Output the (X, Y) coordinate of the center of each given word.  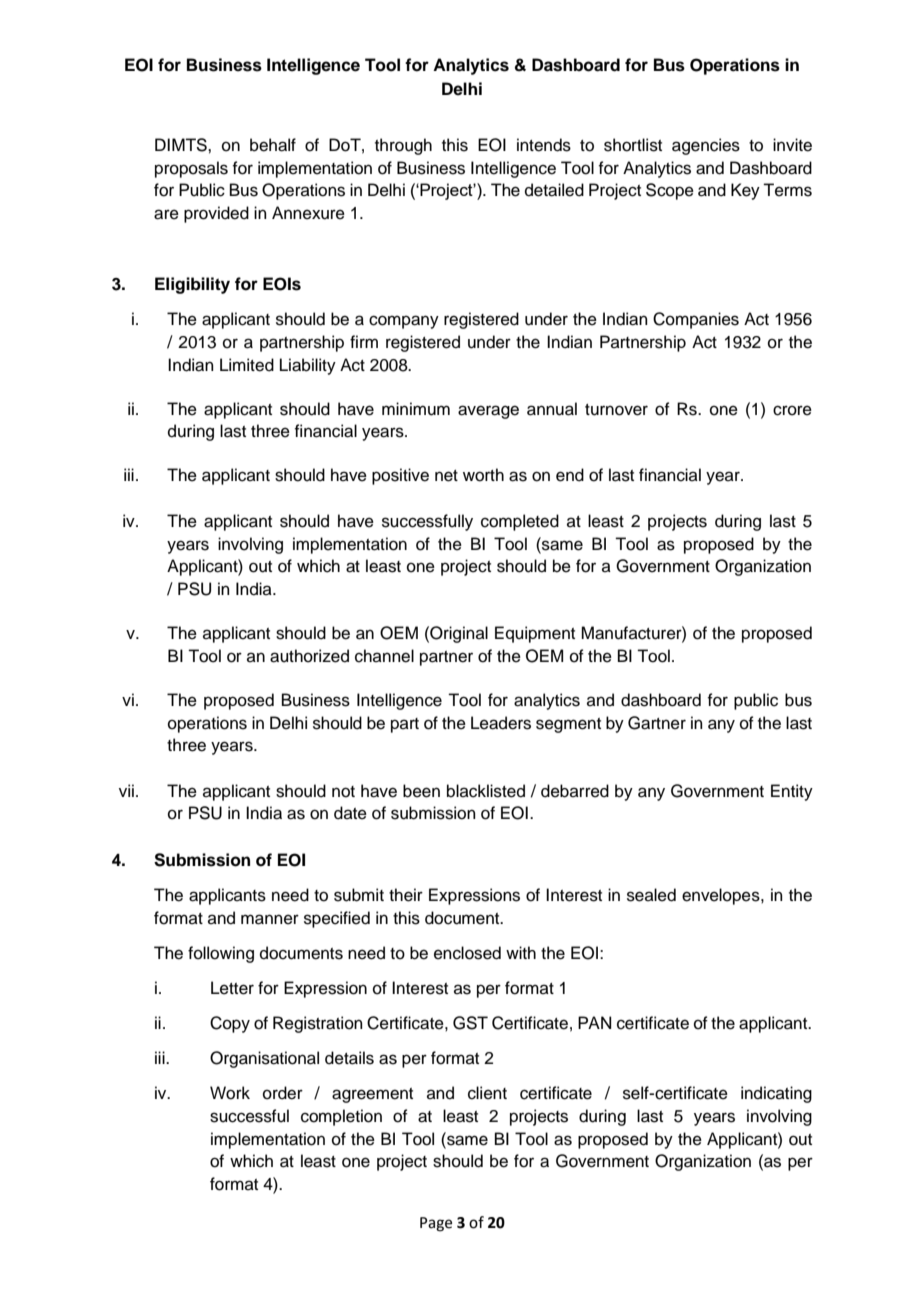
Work (230, 1093)
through (403, 146)
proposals (191, 169)
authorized (309, 656)
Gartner (657, 723)
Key (745, 191)
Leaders (501, 723)
